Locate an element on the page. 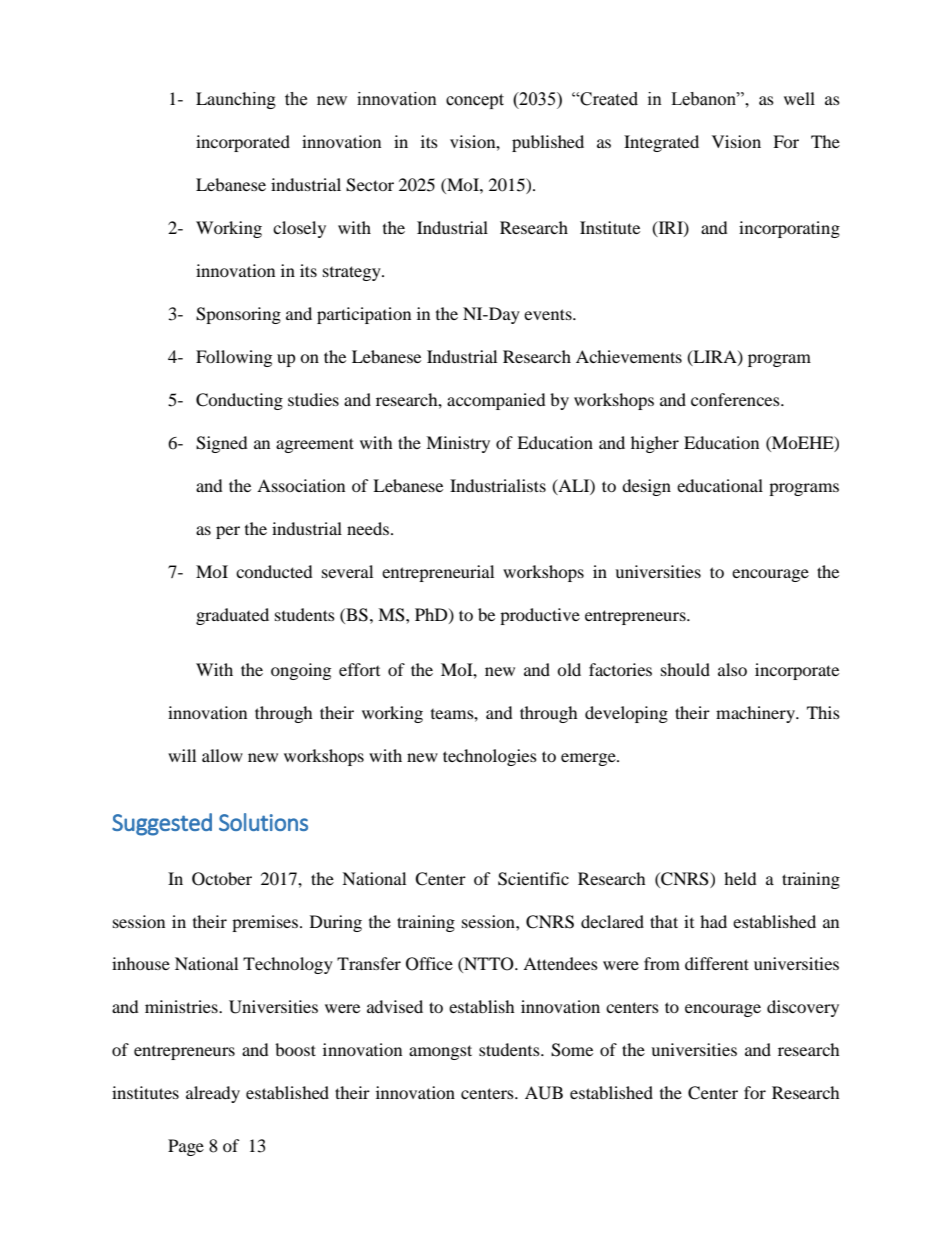 This document has width=952, height=1233. AUB is located at coordinates (544, 1093).
